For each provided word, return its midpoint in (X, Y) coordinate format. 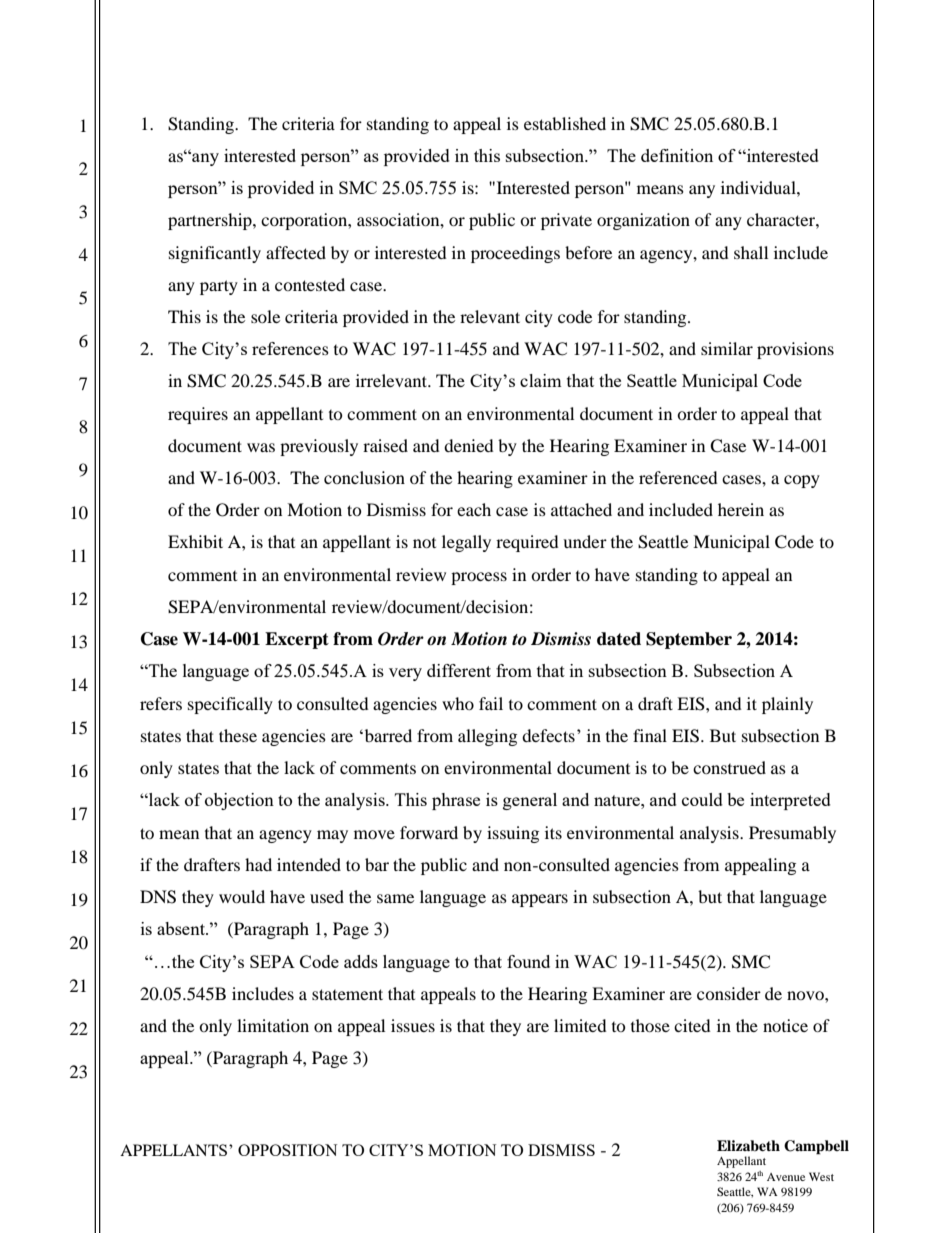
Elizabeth (748, 1145)
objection (239, 801)
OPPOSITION (287, 1150)
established (565, 123)
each (474, 509)
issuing (513, 834)
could (702, 799)
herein (741, 509)
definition (677, 155)
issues (413, 1025)
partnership (211, 221)
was (261, 447)
